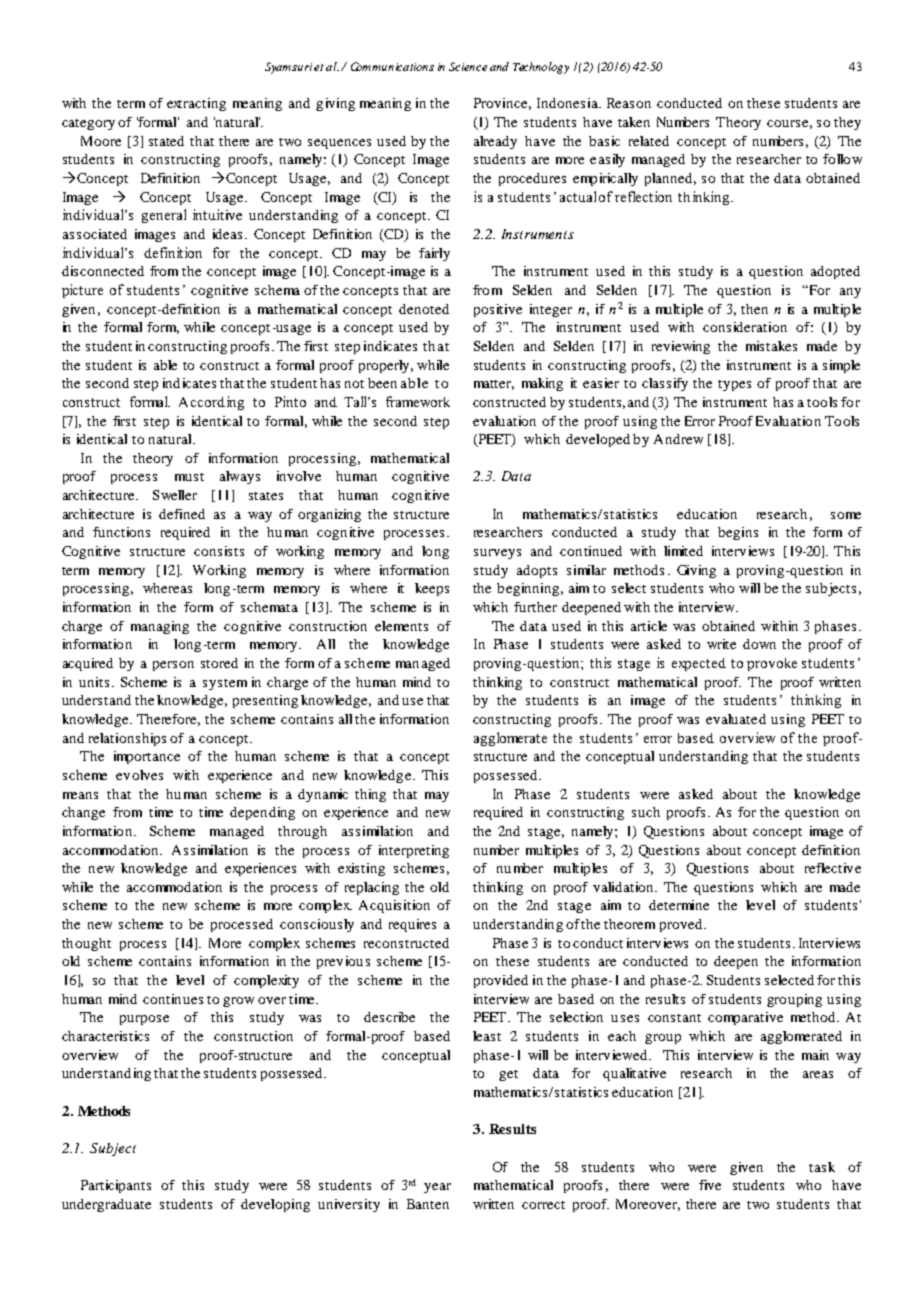 Image resolution: width=924 pixels, height=1308 pixels. Describe the element at coordinates (437, 1188) in the screenshot. I see `year` at that location.
